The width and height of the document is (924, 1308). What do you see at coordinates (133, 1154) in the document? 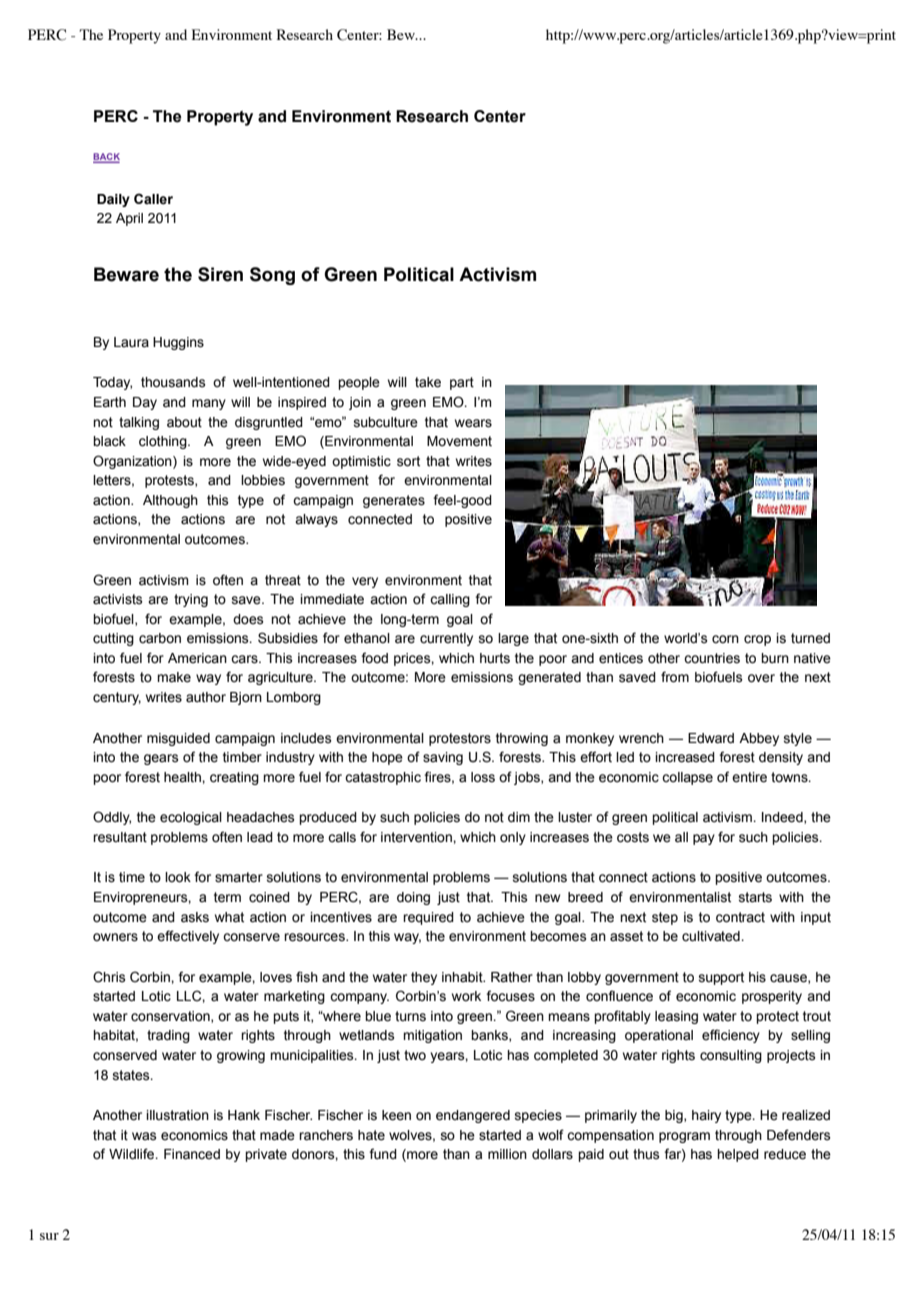
I see `Wildlife` at bounding box center [133, 1154].
